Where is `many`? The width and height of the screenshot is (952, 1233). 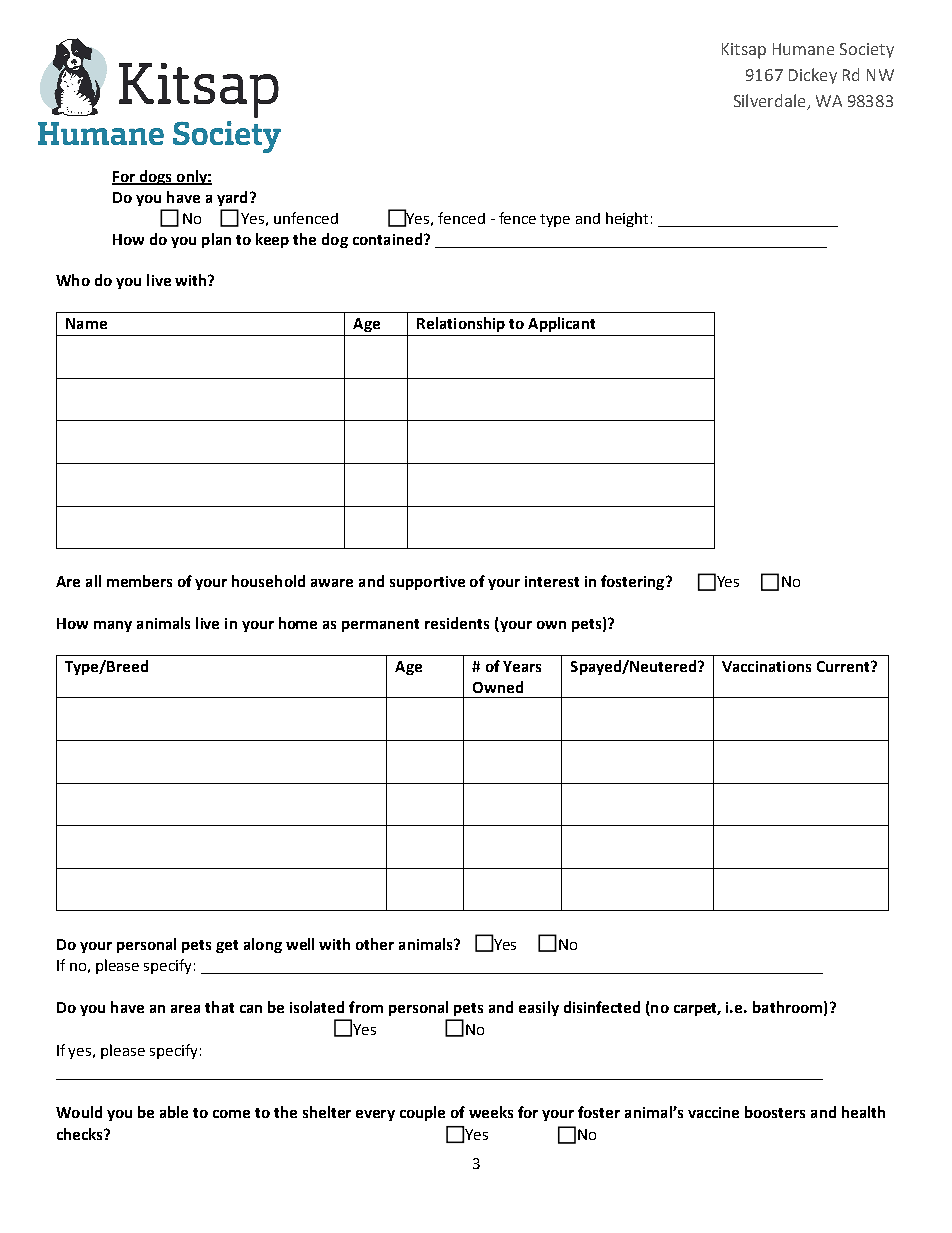
many is located at coordinates (113, 626).
